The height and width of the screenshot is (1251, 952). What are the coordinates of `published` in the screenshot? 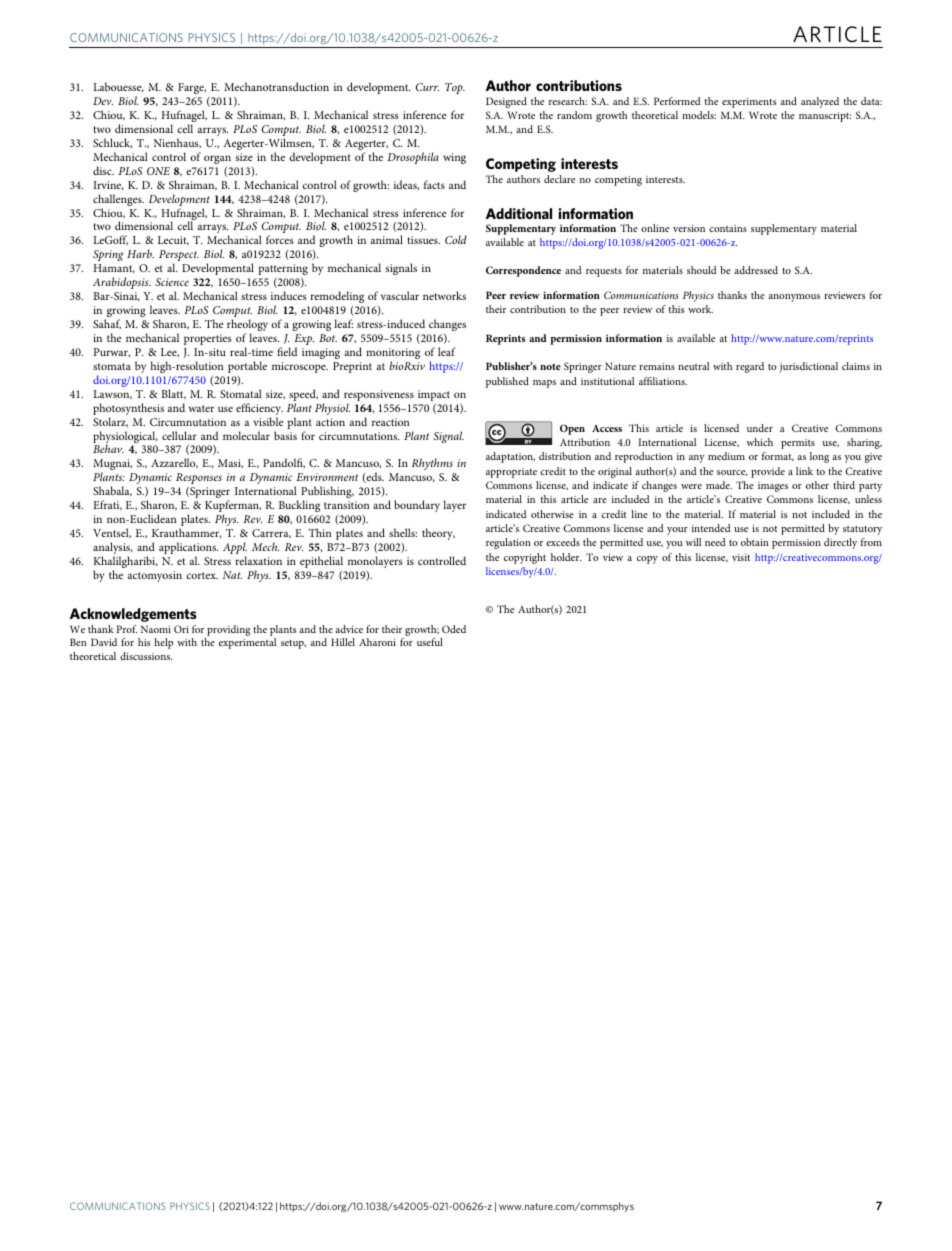 It's located at (507, 382).
